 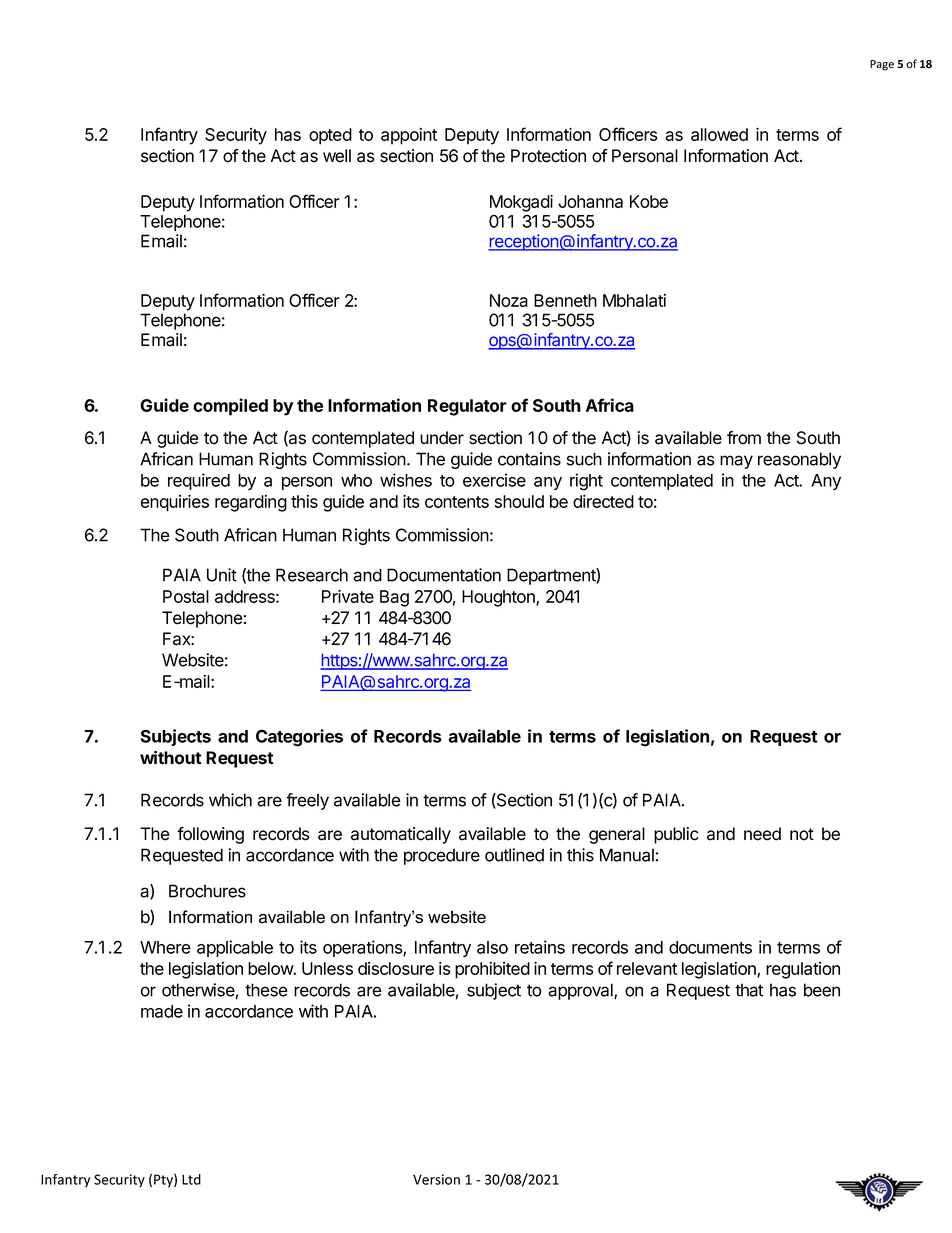 I want to click on Version, so click(x=436, y=1179).
